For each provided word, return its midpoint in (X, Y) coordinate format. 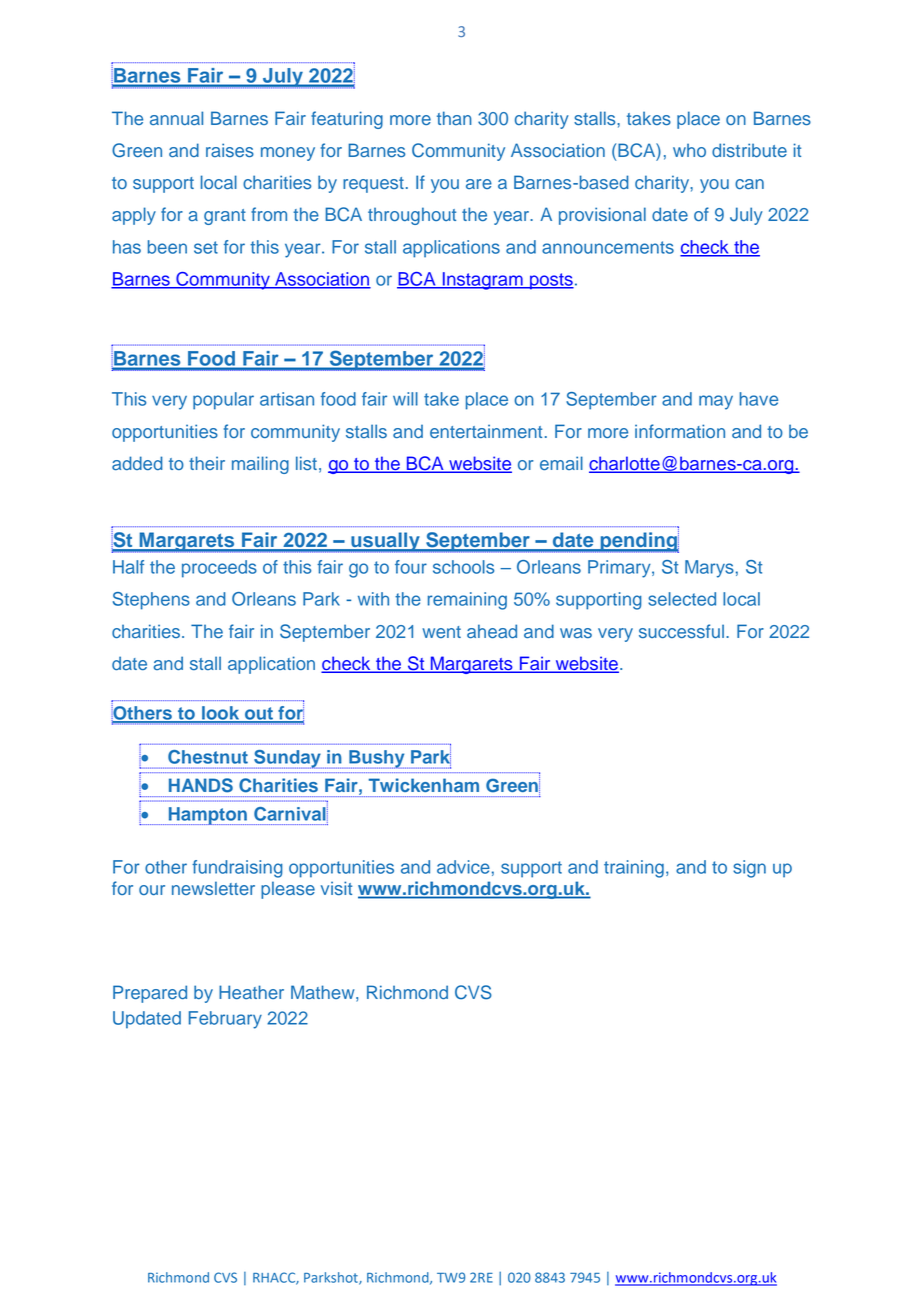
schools (463, 567)
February (225, 1020)
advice (463, 867)
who (689, 150)
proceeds (219, 569)
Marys (709, 569)
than (454, 118)
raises (230, 150)
